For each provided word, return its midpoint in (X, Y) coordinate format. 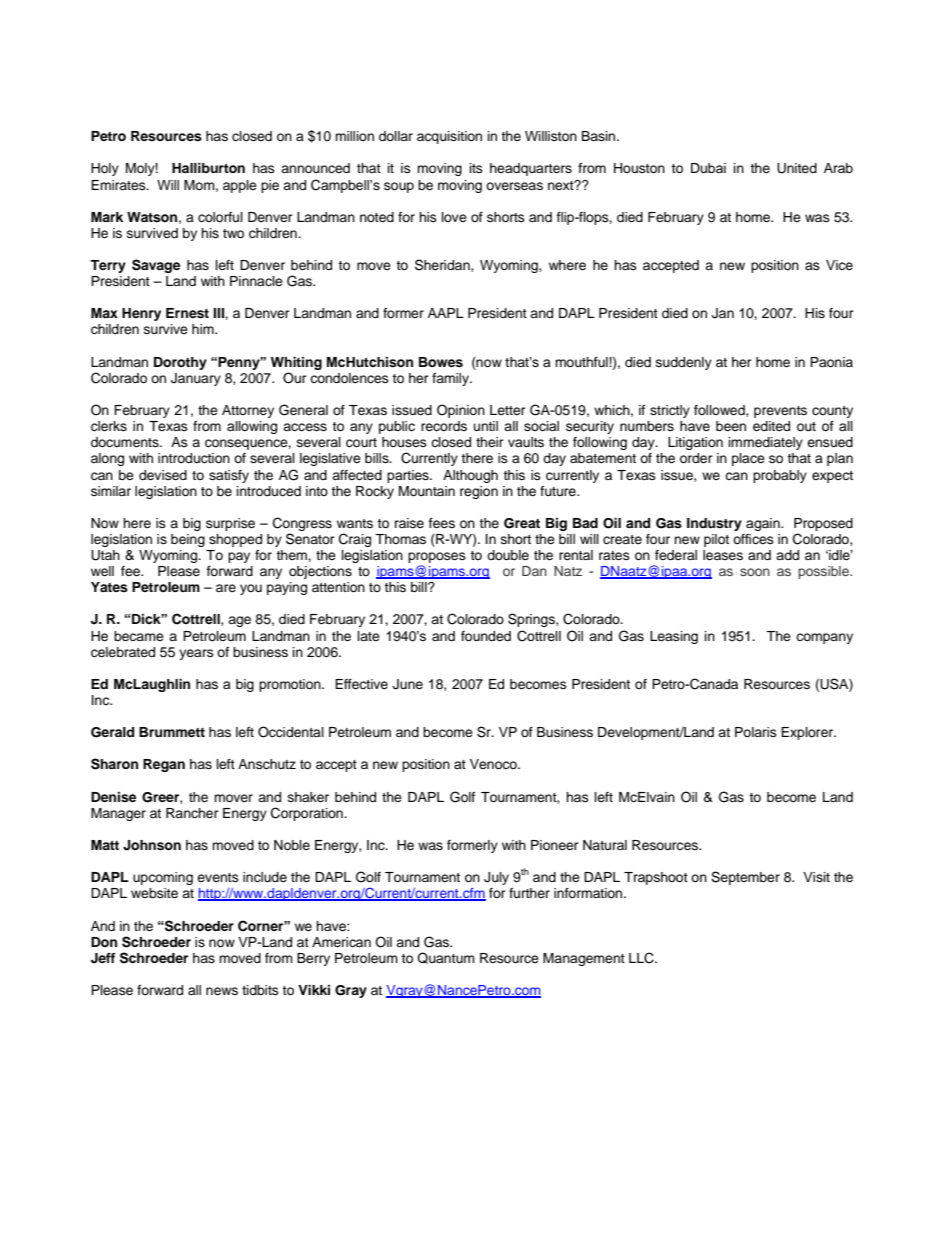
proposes (437, 557)
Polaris (756, 732)
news (222, 991)
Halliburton (208, 168)
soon (755, 572)
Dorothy (180, 363)
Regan (164, 765)
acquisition (449, 137)
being (188, 540)
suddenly (684, 363)
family (451, 379)
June (408, 684)
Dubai (708, 168)
